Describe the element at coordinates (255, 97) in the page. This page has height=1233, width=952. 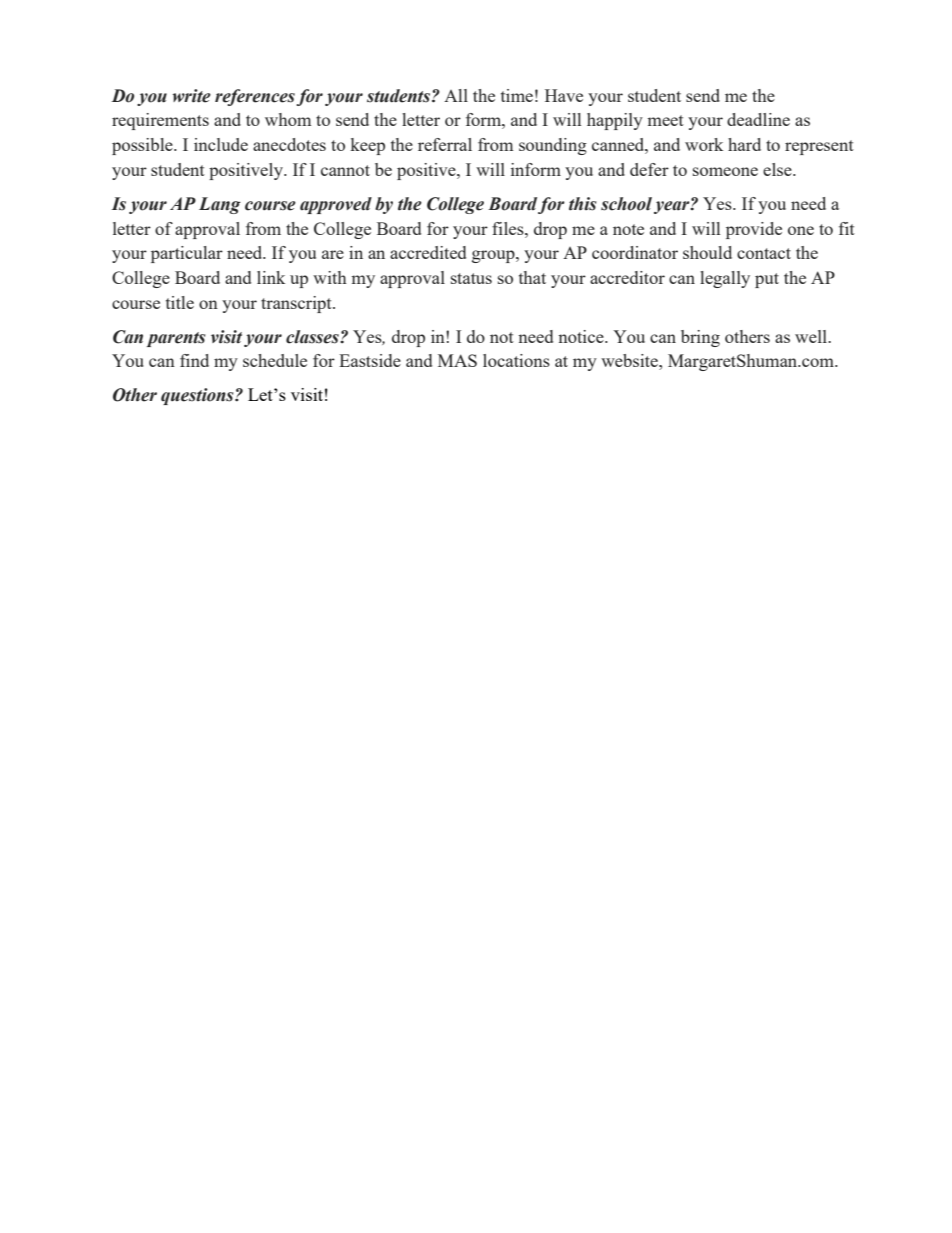
I see `references` at that location.
